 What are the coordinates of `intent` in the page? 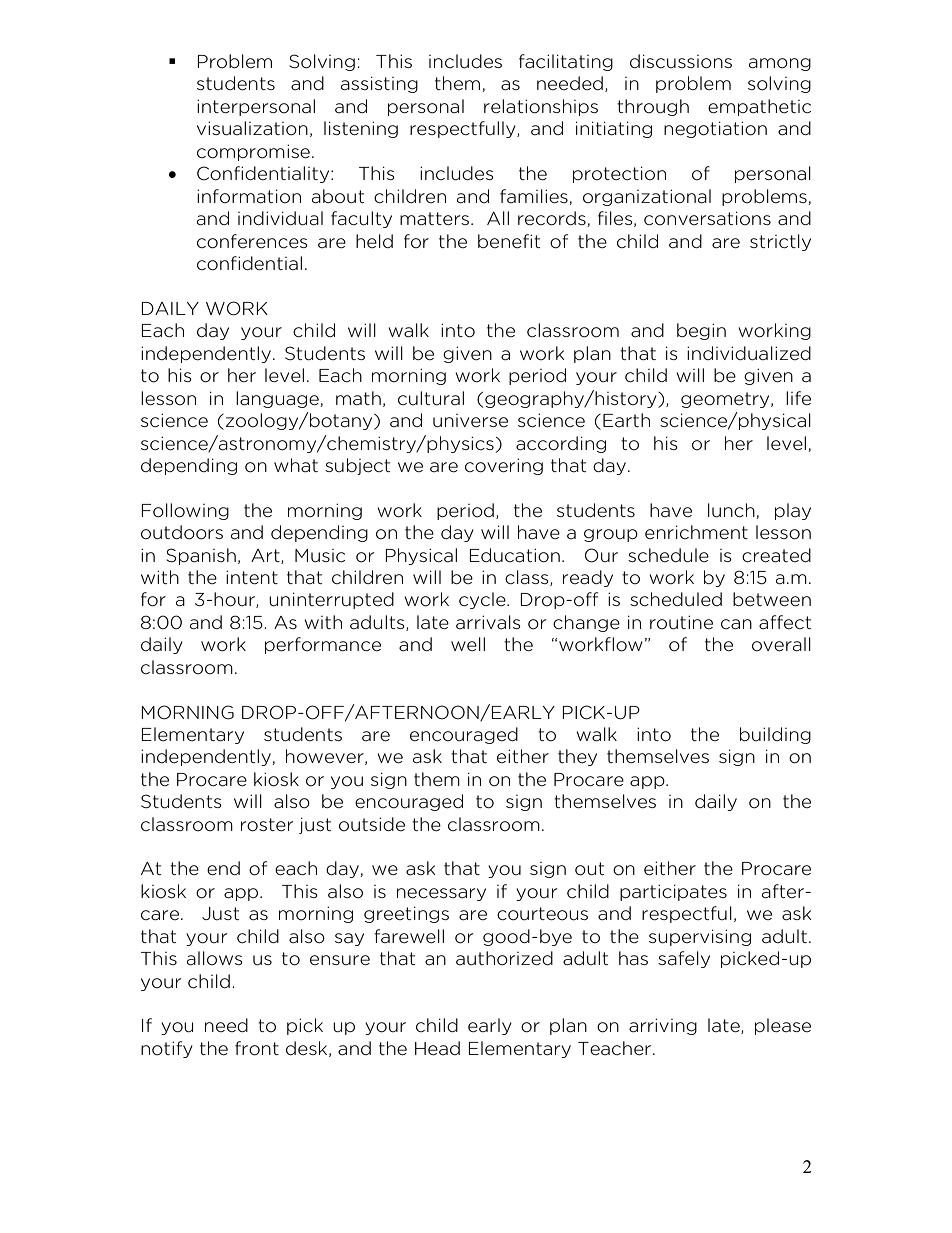 It's located at (252, 577).
